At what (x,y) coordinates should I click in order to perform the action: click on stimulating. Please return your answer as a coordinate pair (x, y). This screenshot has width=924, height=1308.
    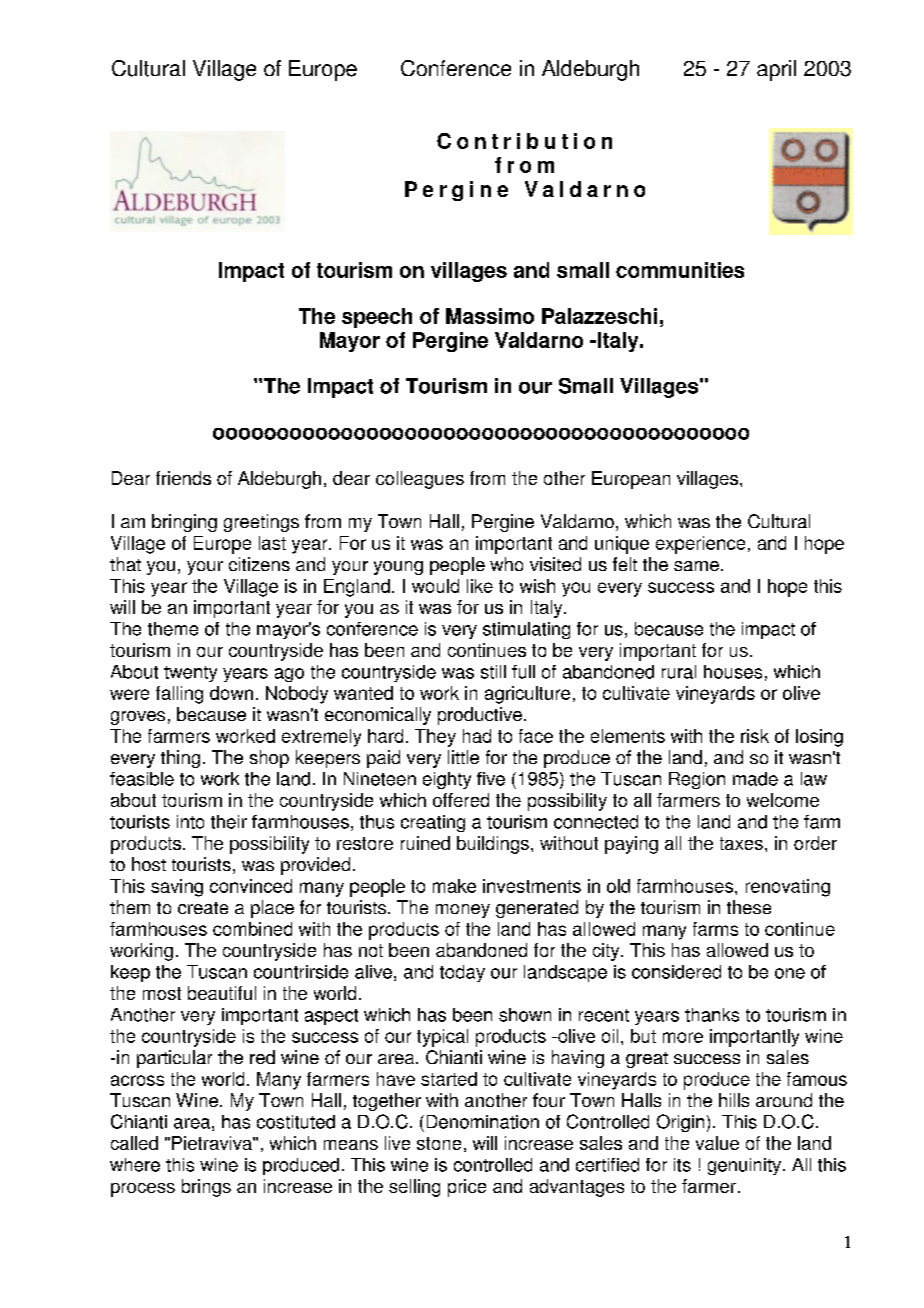
    Looking at the image, I should click on (526, 630).
